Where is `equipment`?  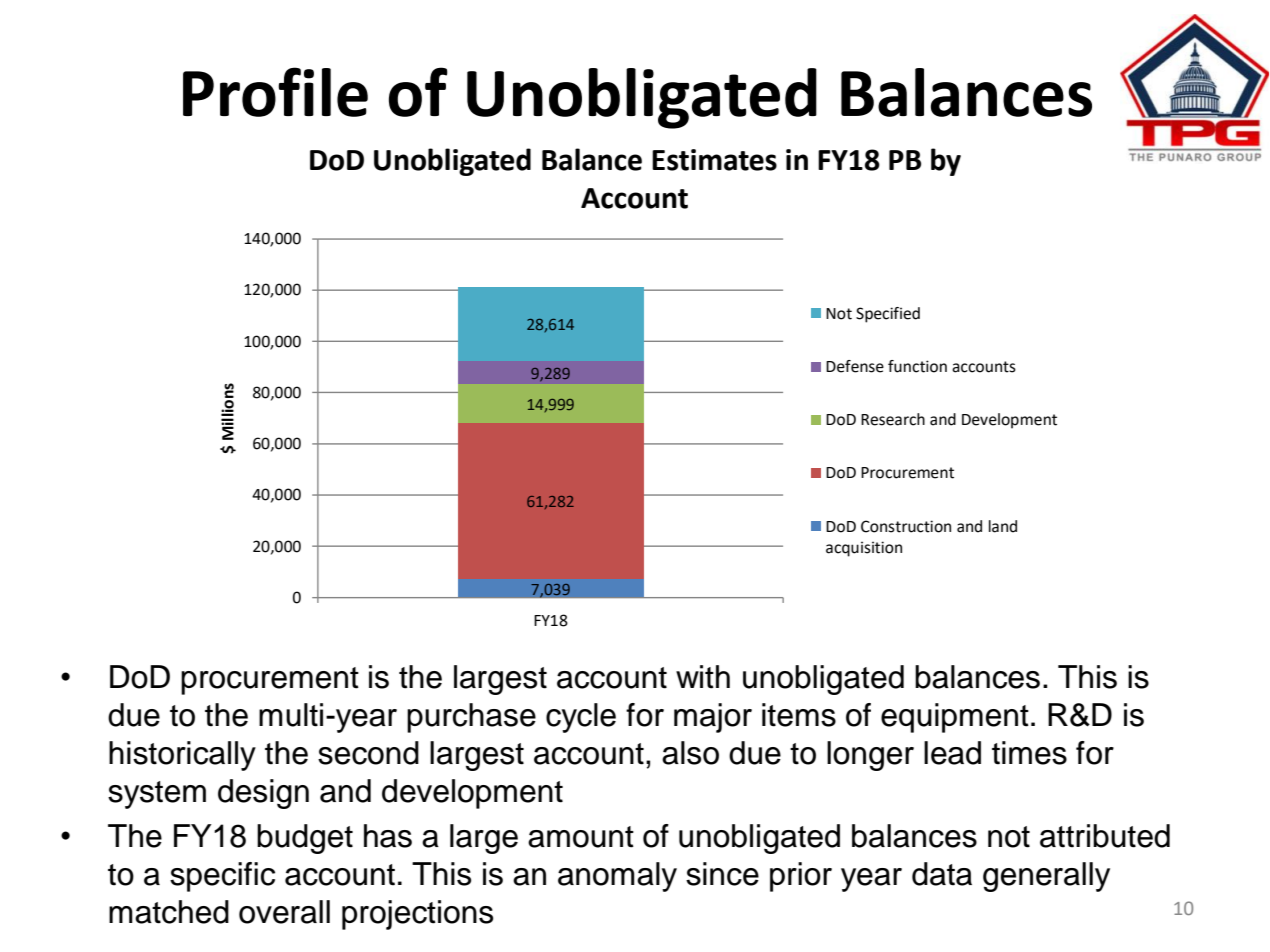 equipment is located at coordinates (955, 718).
